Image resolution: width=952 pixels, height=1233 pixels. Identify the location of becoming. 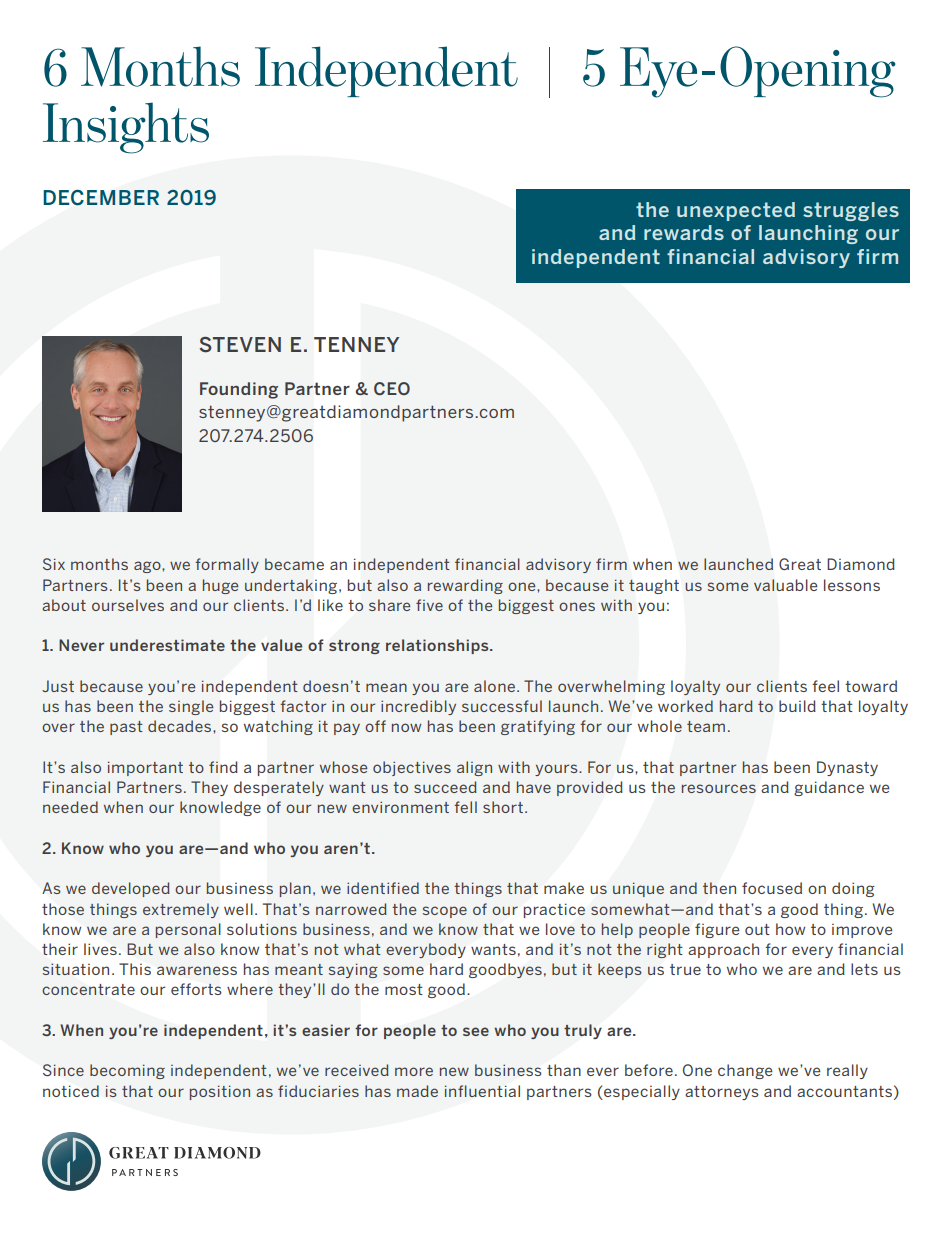
(127, 1071).
